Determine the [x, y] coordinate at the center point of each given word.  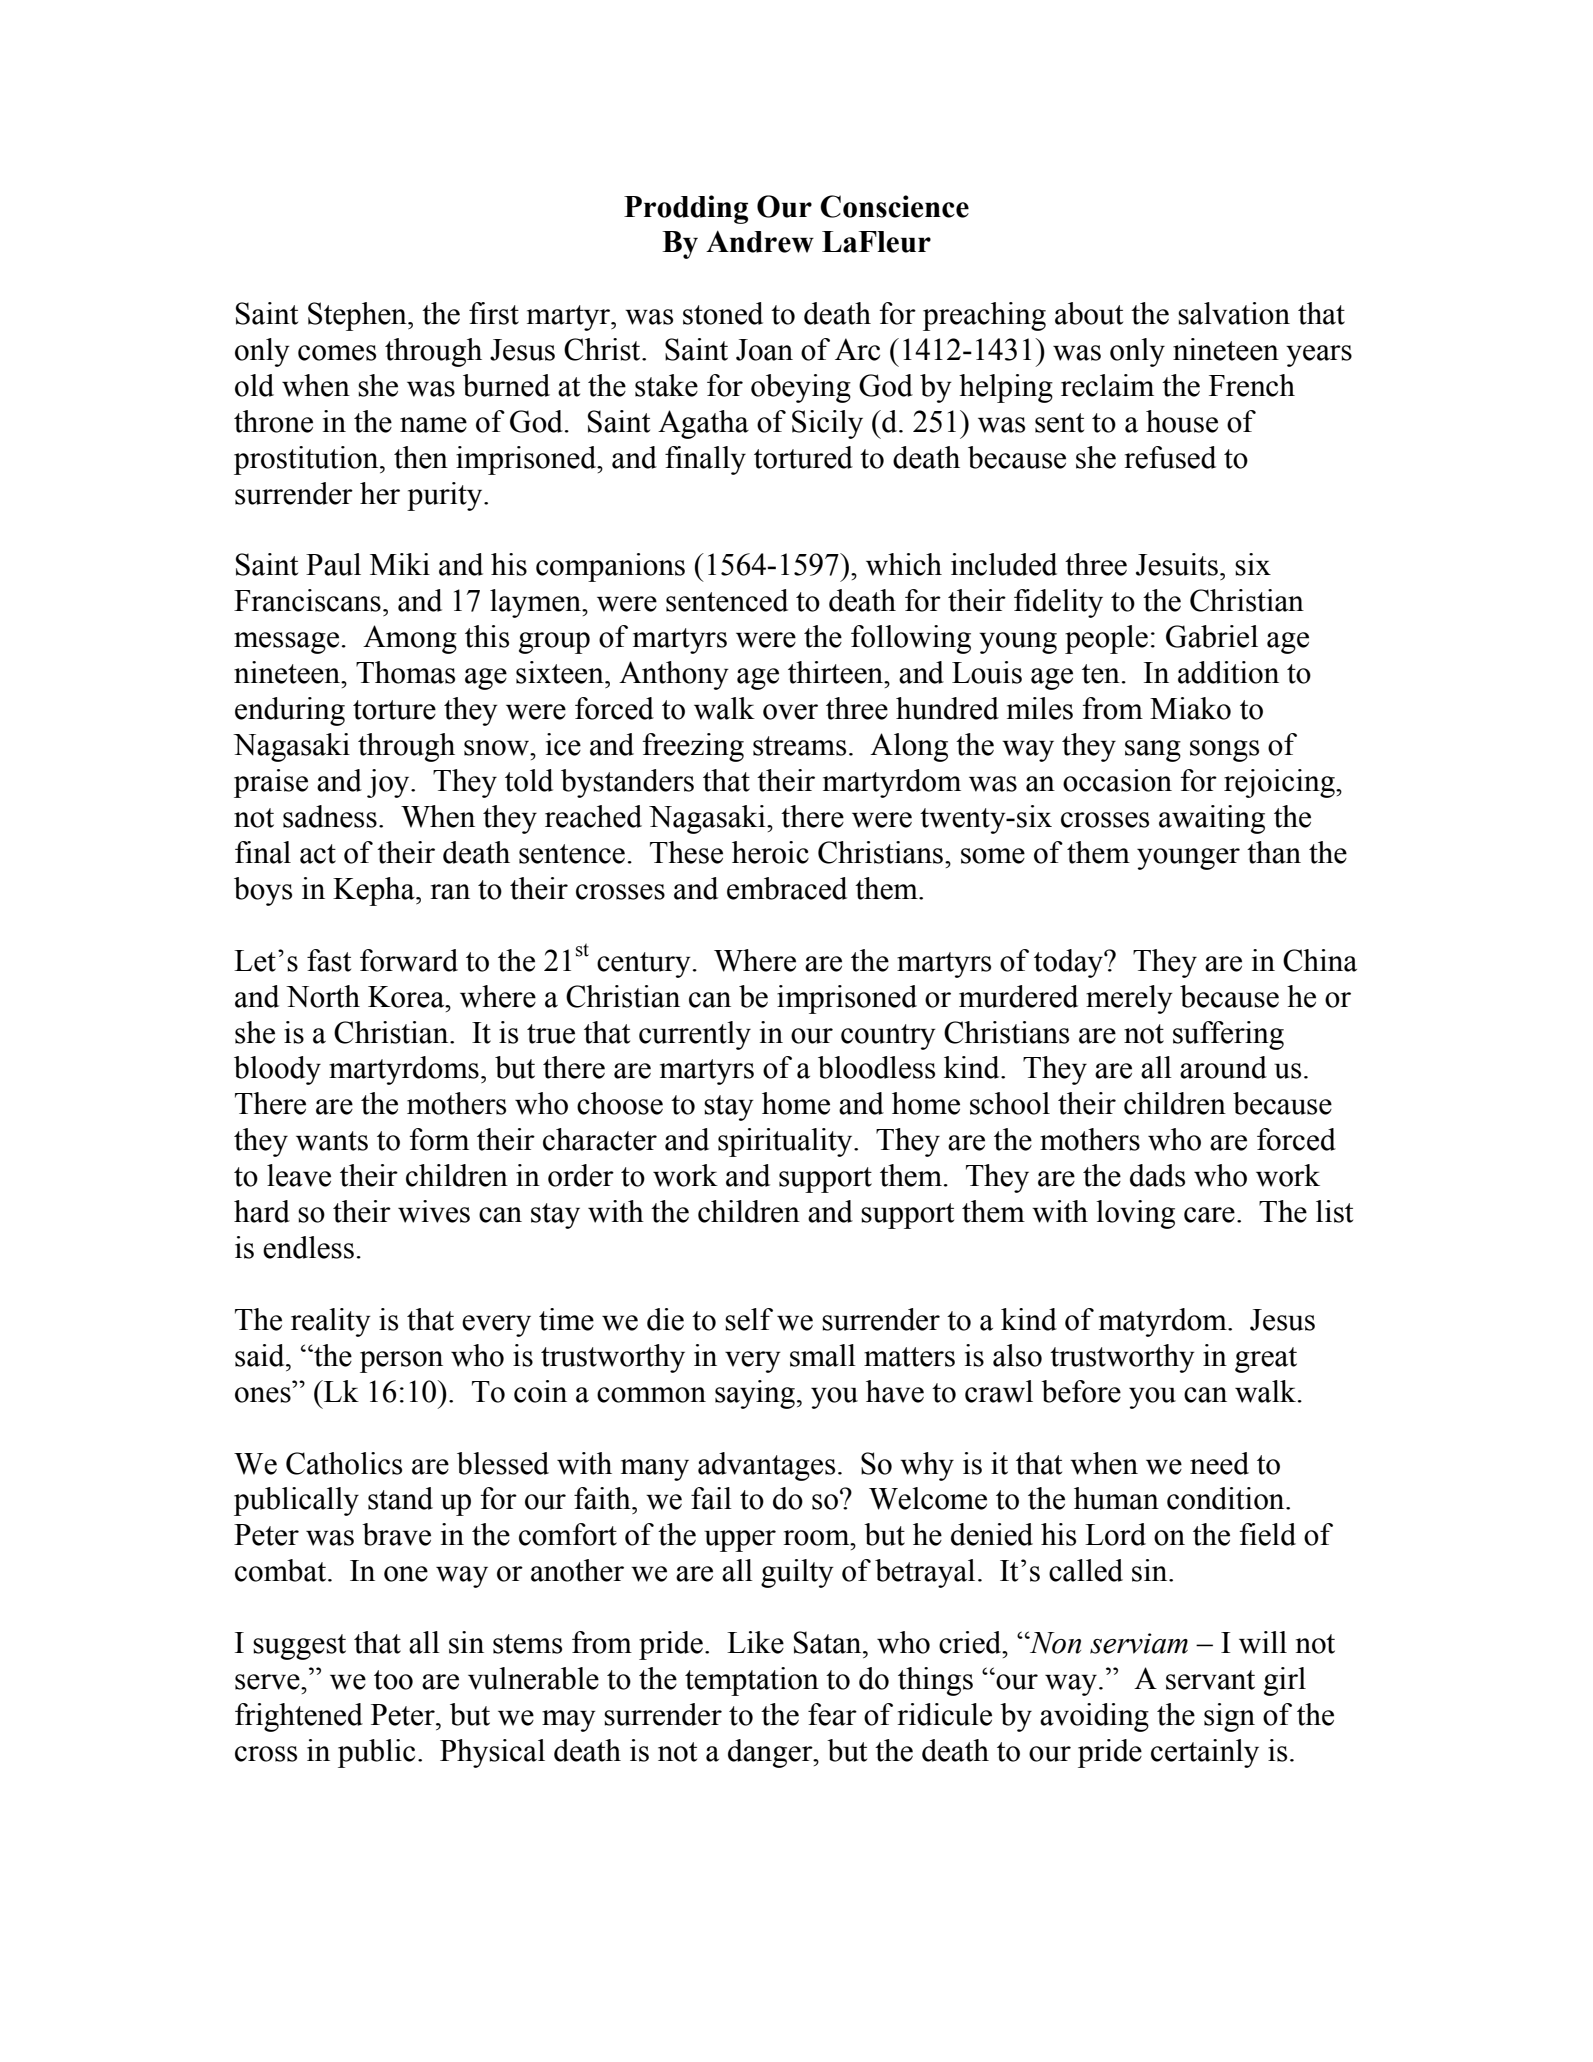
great [1266, 1360]
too [393, 1680]
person [401, 1362]
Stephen [358, 316]
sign [1229, 1717]
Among [410, 639]
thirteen [837, 672]
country [888, 1037]
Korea [407, 997]
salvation [1234, 313]
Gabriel [1212, 636]
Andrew [760, 241]
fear [832, 1714]
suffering [1228, 1035]
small [823, 1355]
